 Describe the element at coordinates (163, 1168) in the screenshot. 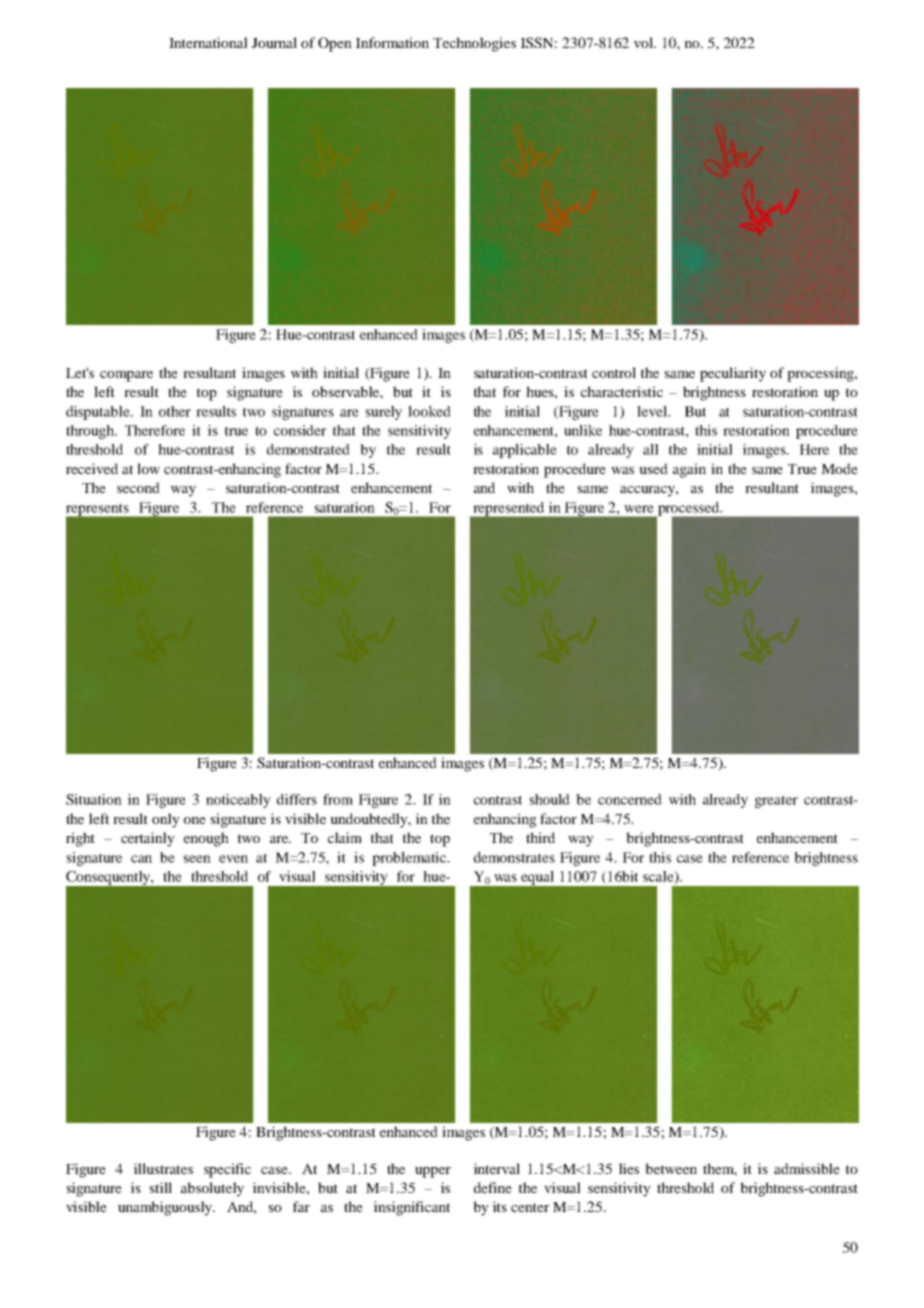

I see `illustrates` at that location.
